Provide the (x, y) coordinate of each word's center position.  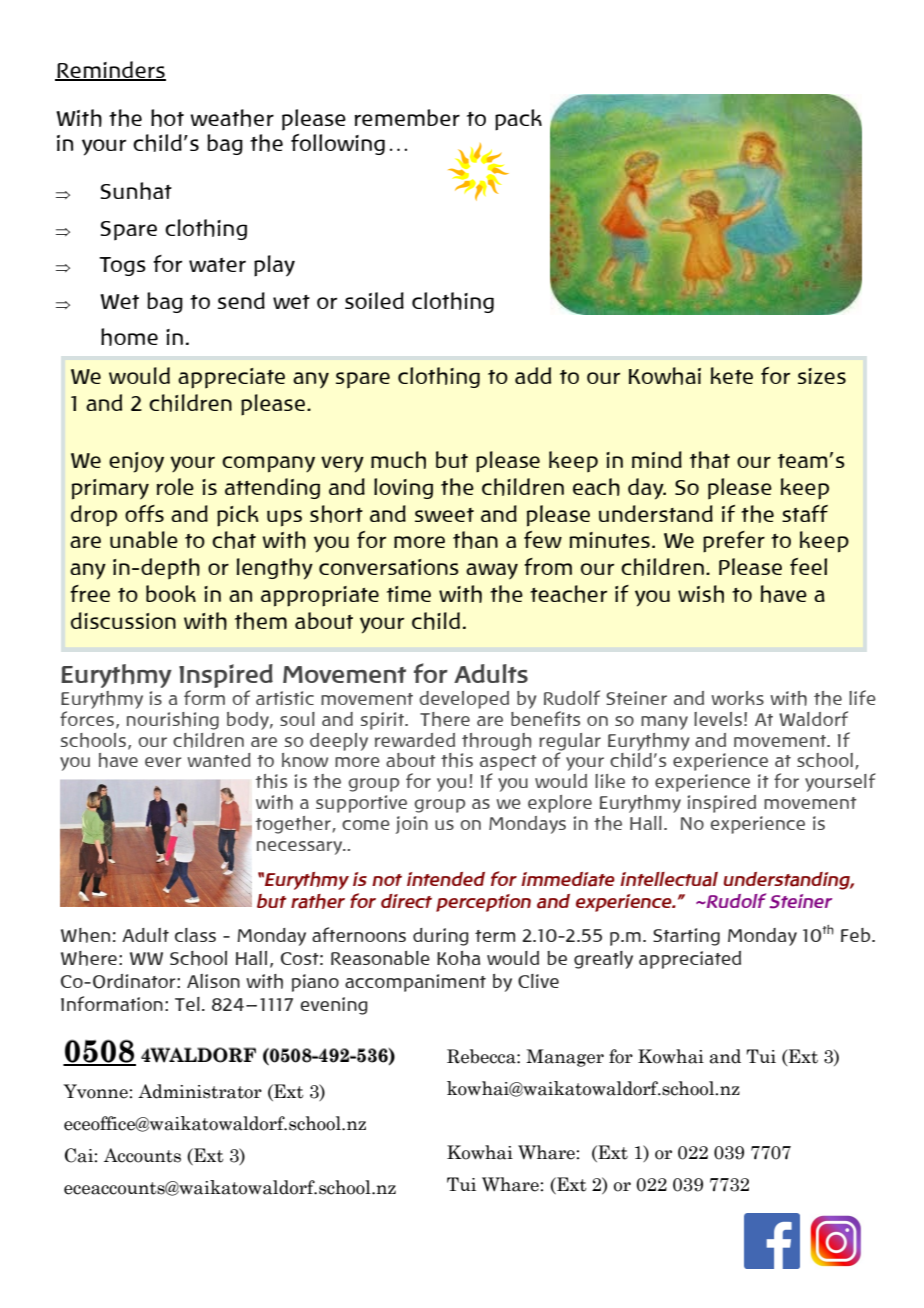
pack (518, 120)
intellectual (669, 879)
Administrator (200, 1091)
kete (732, 375)
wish (701, 594)
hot (167, 118)
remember (407, 117)
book (171, 593)
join (412, 825)
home (129, 337)
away (492, 571)
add (533, 375)
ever (163, 762)
